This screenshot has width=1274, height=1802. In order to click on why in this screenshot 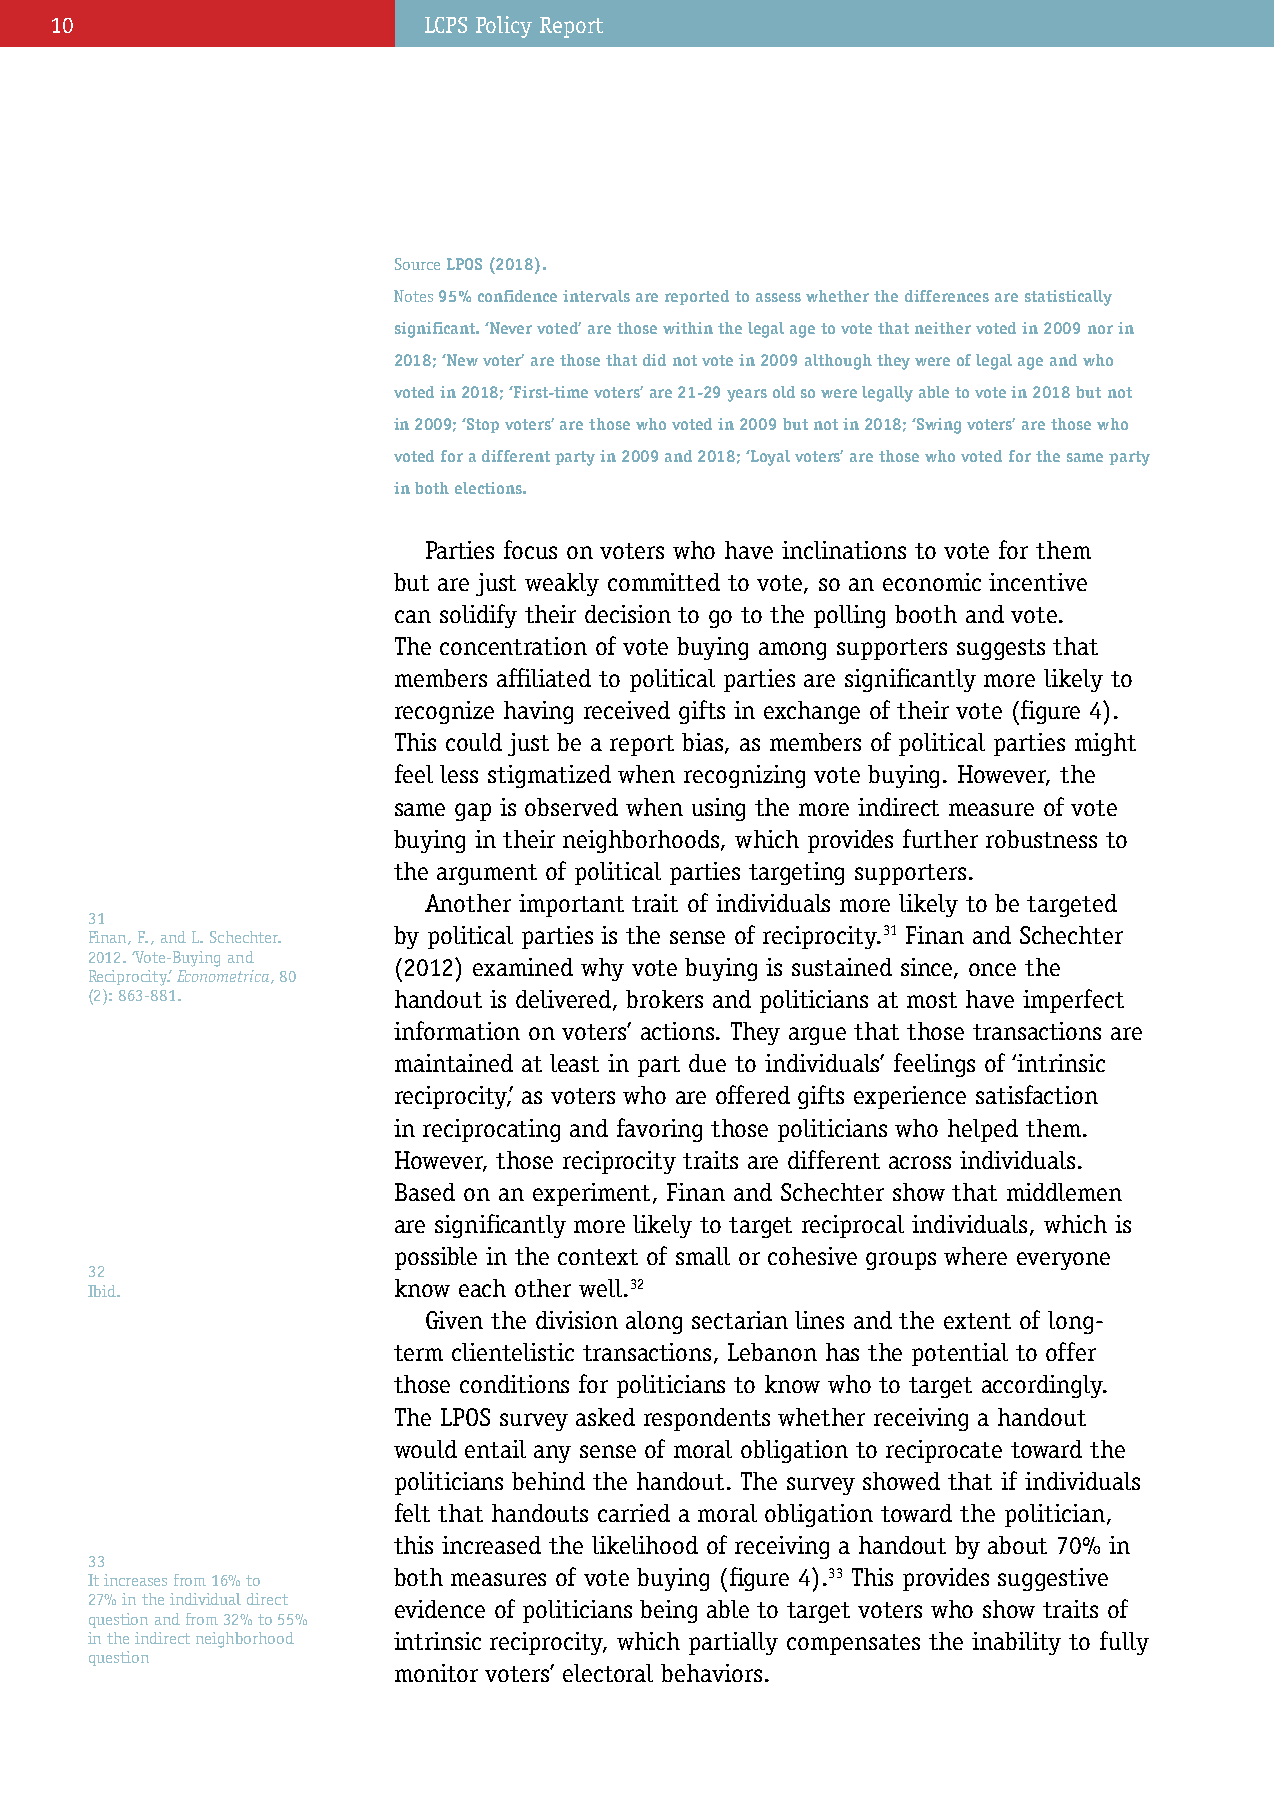, I will do `click(602, 969)`.
